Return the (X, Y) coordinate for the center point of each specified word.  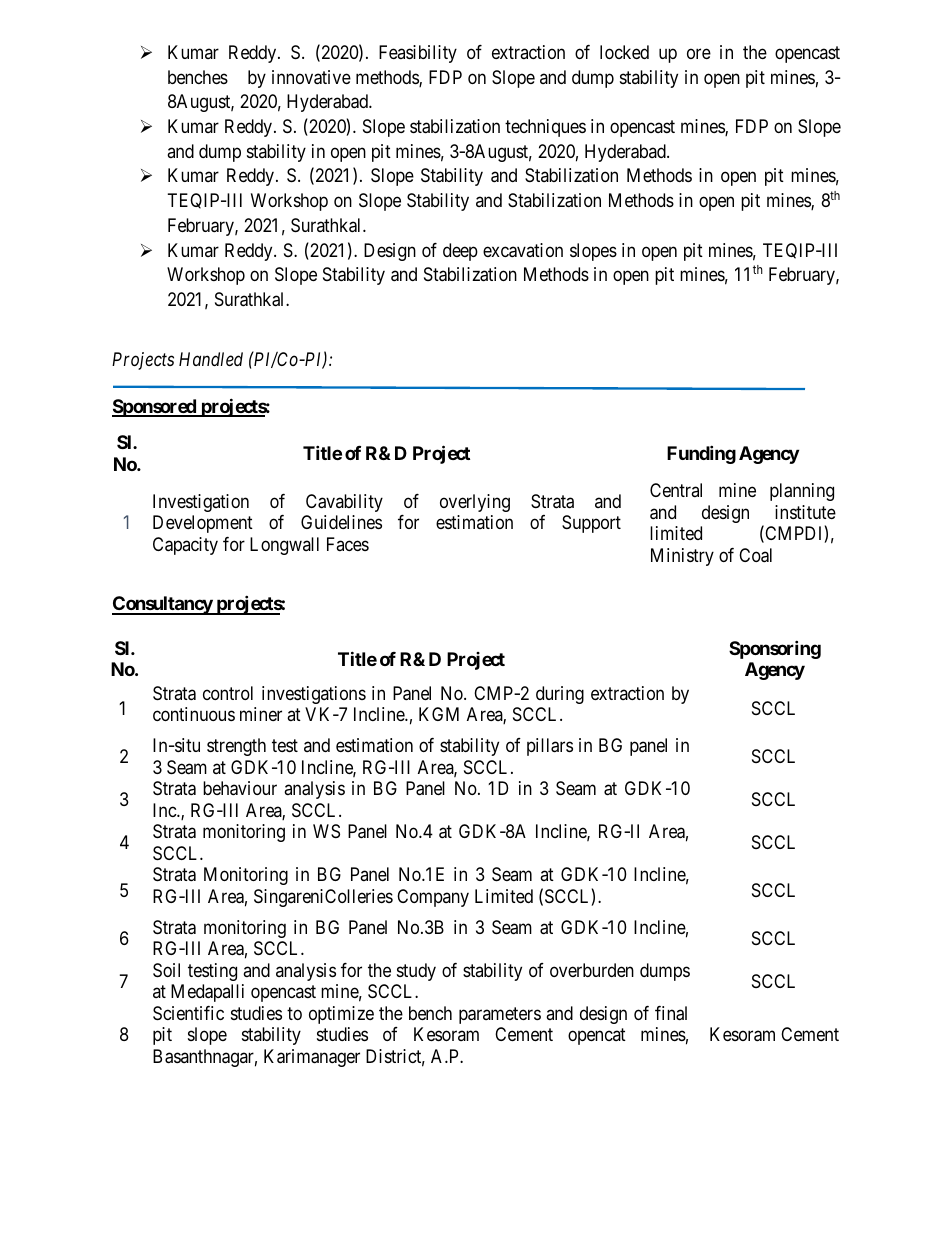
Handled (211, 359)
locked (624, 52)
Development (203, 524)
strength (236, 747)
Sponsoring (775, 649)
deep (460, 252)
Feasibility (418, 54)
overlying (475, 503)
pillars (550, 747)
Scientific (188, 1013)
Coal (755, 555)
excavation (523, 250)
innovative (311, 77)
